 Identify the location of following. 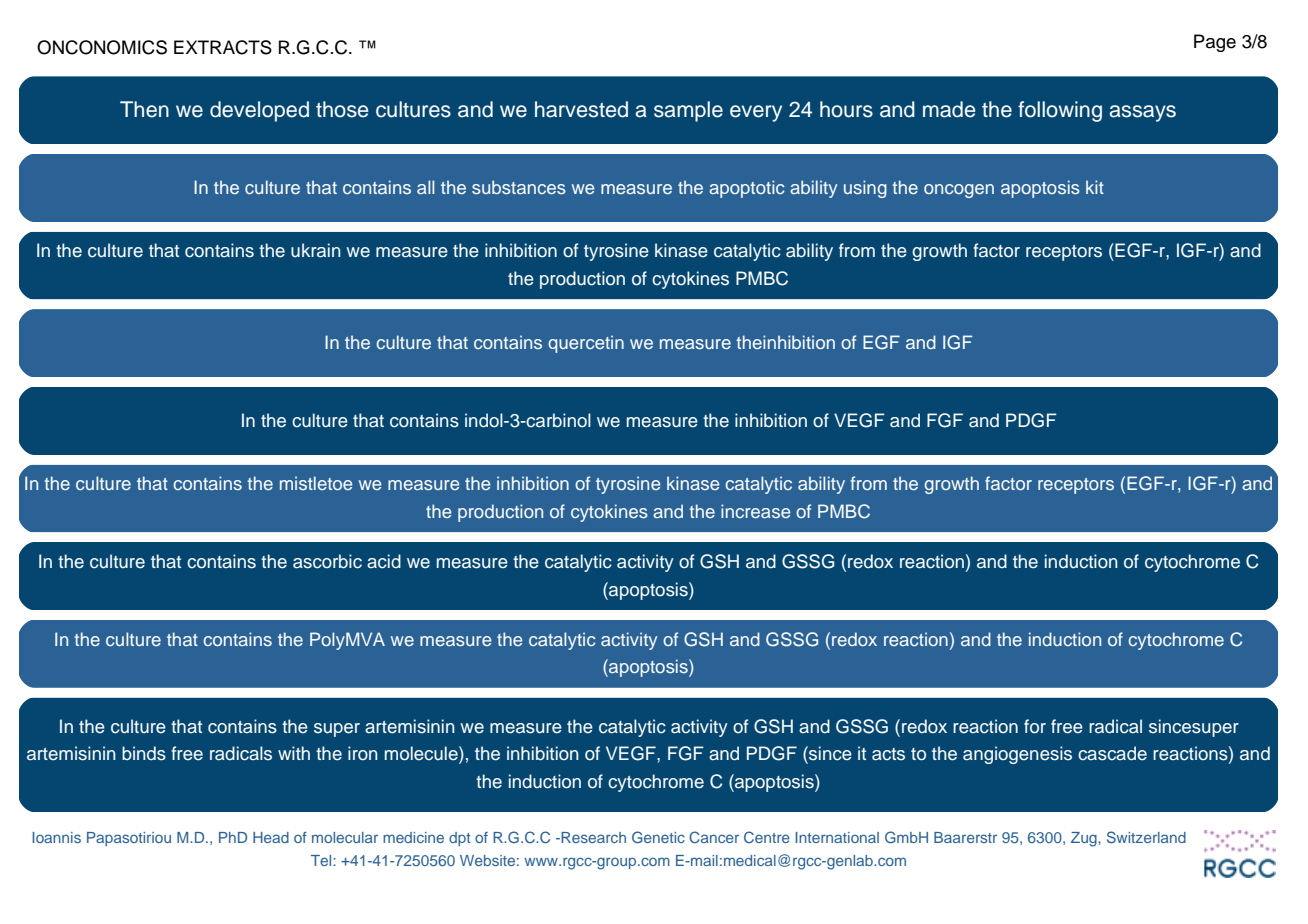
(1060, 111).
